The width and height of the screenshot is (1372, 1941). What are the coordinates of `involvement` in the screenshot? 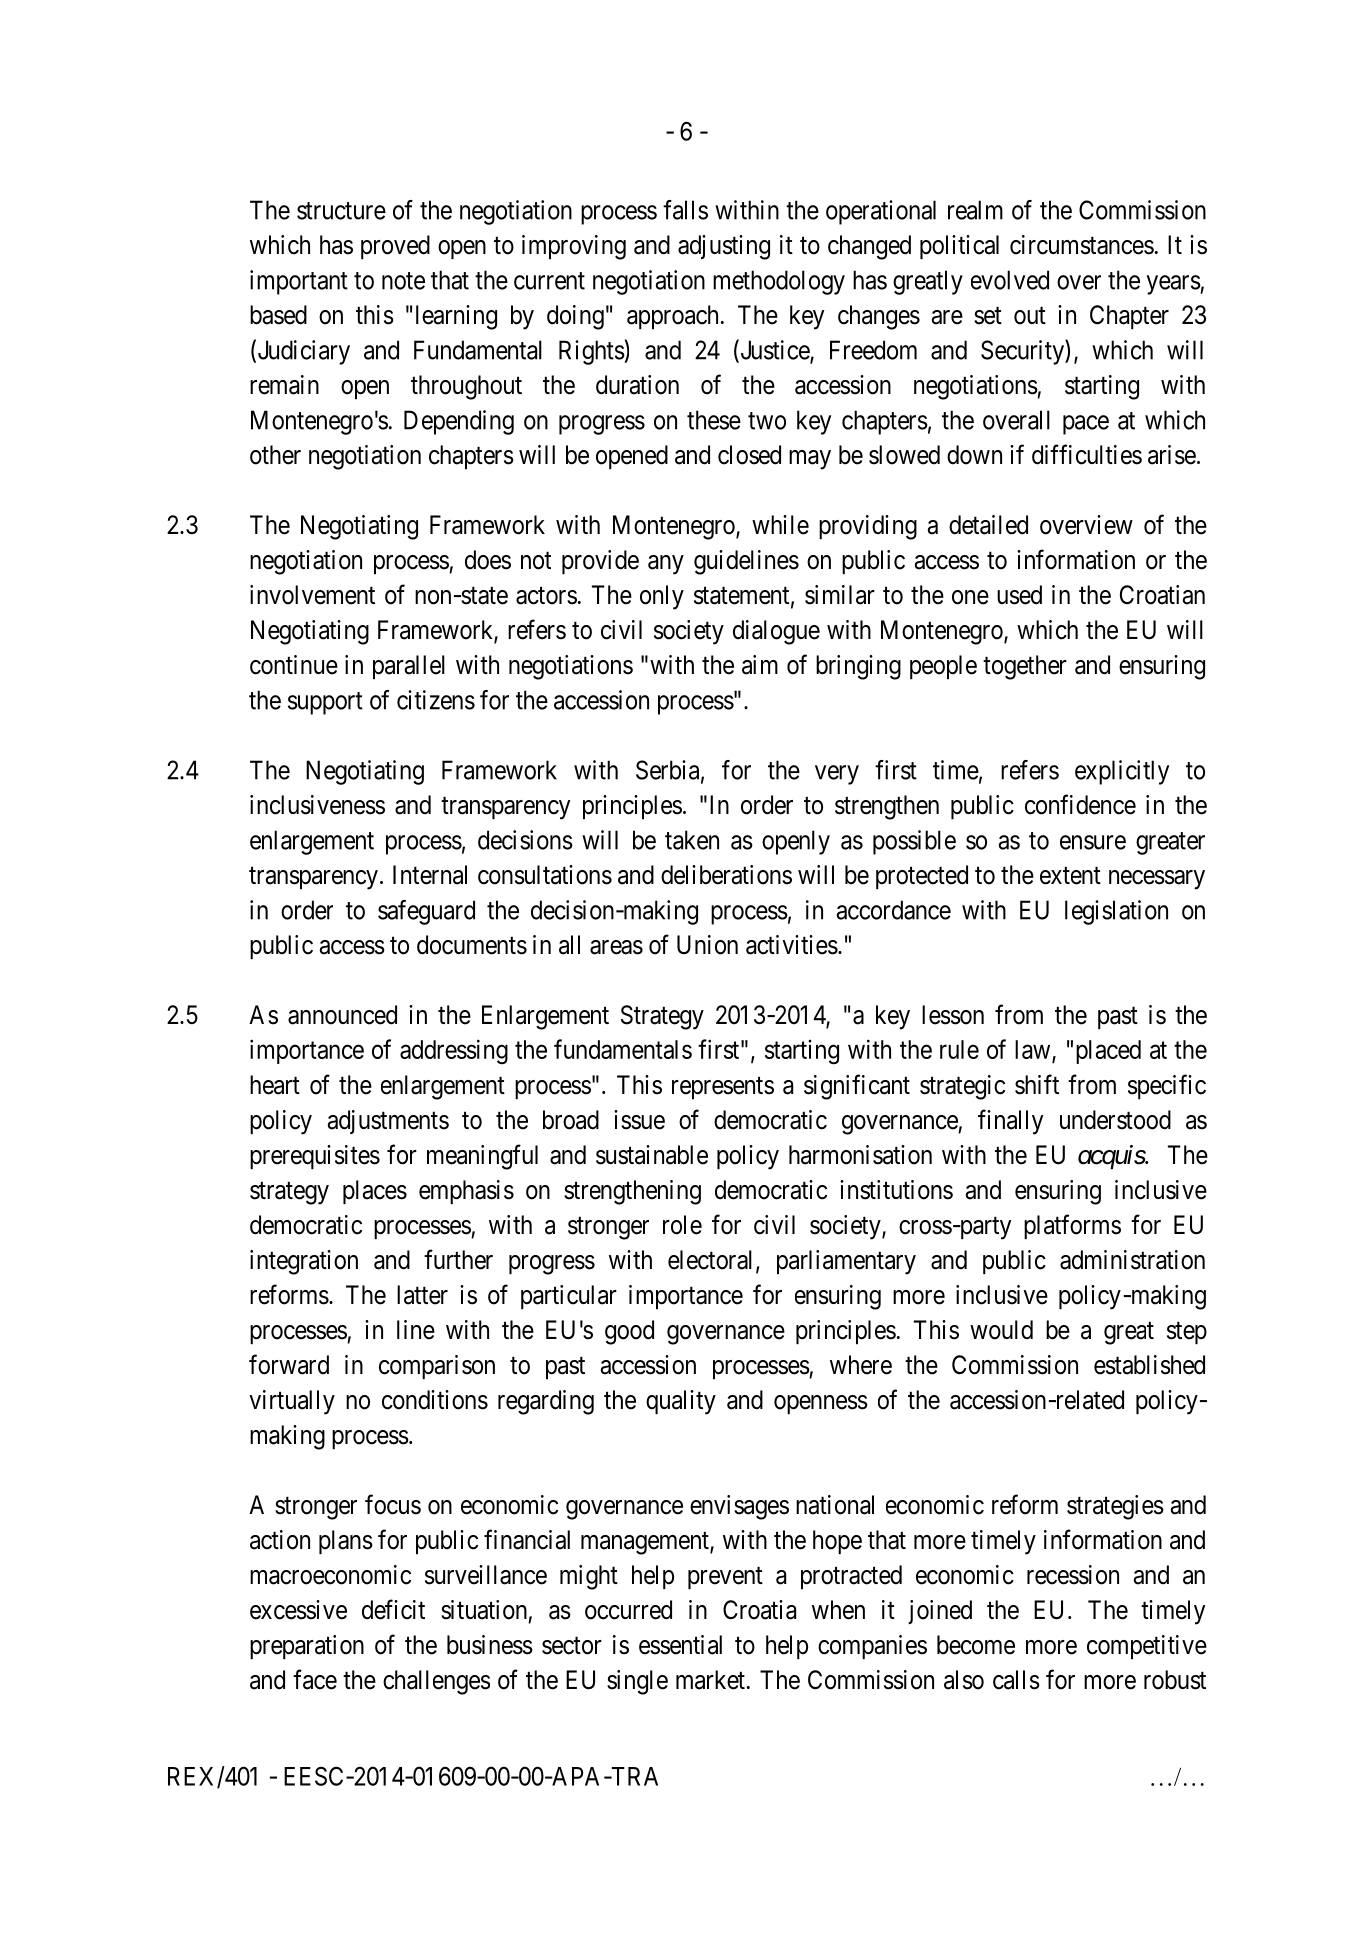 It's located at (312, 595).
